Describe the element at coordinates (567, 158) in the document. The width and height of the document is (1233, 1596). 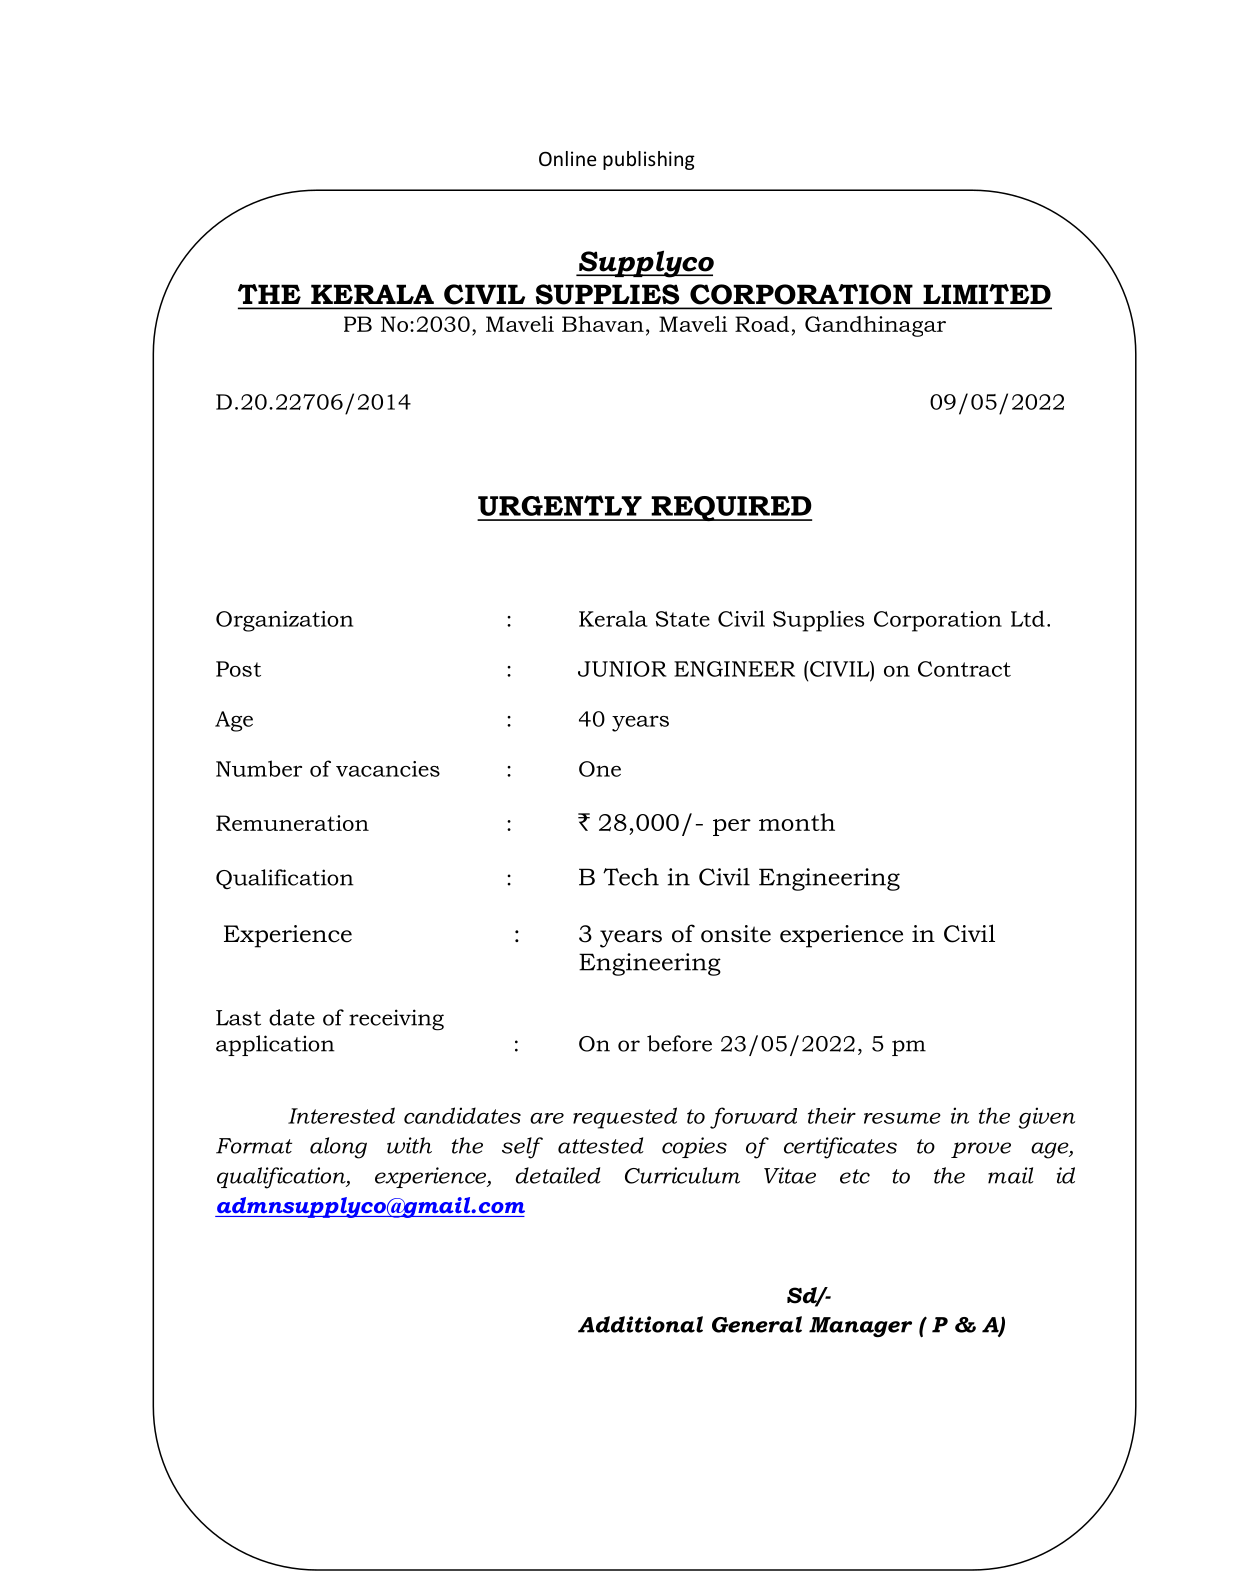
I see `Online` at that location.
